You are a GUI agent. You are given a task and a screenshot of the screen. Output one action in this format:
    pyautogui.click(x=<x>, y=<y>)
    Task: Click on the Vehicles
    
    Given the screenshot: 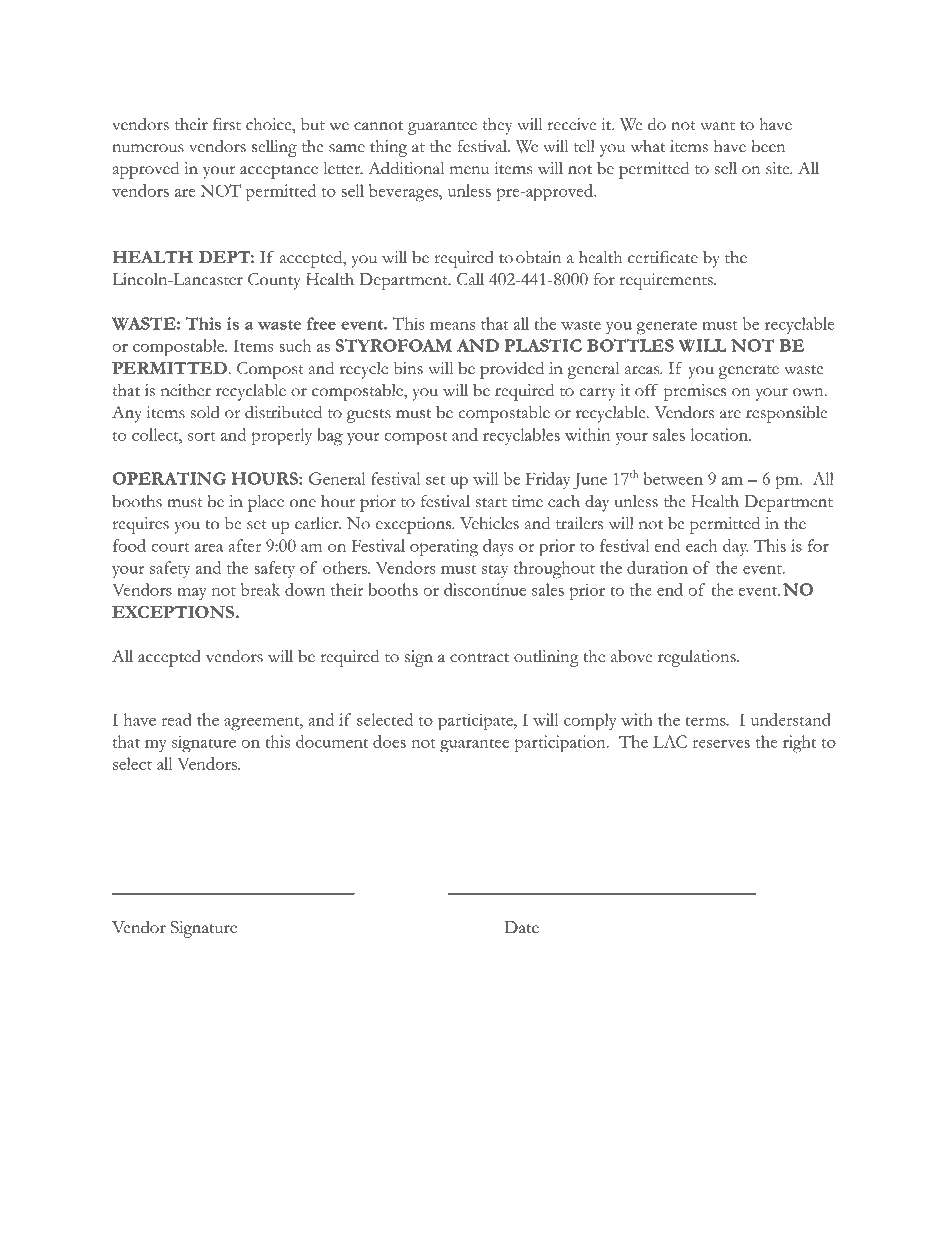 What is the action you would take?
    pyautogui.click(x=489, y=523)
